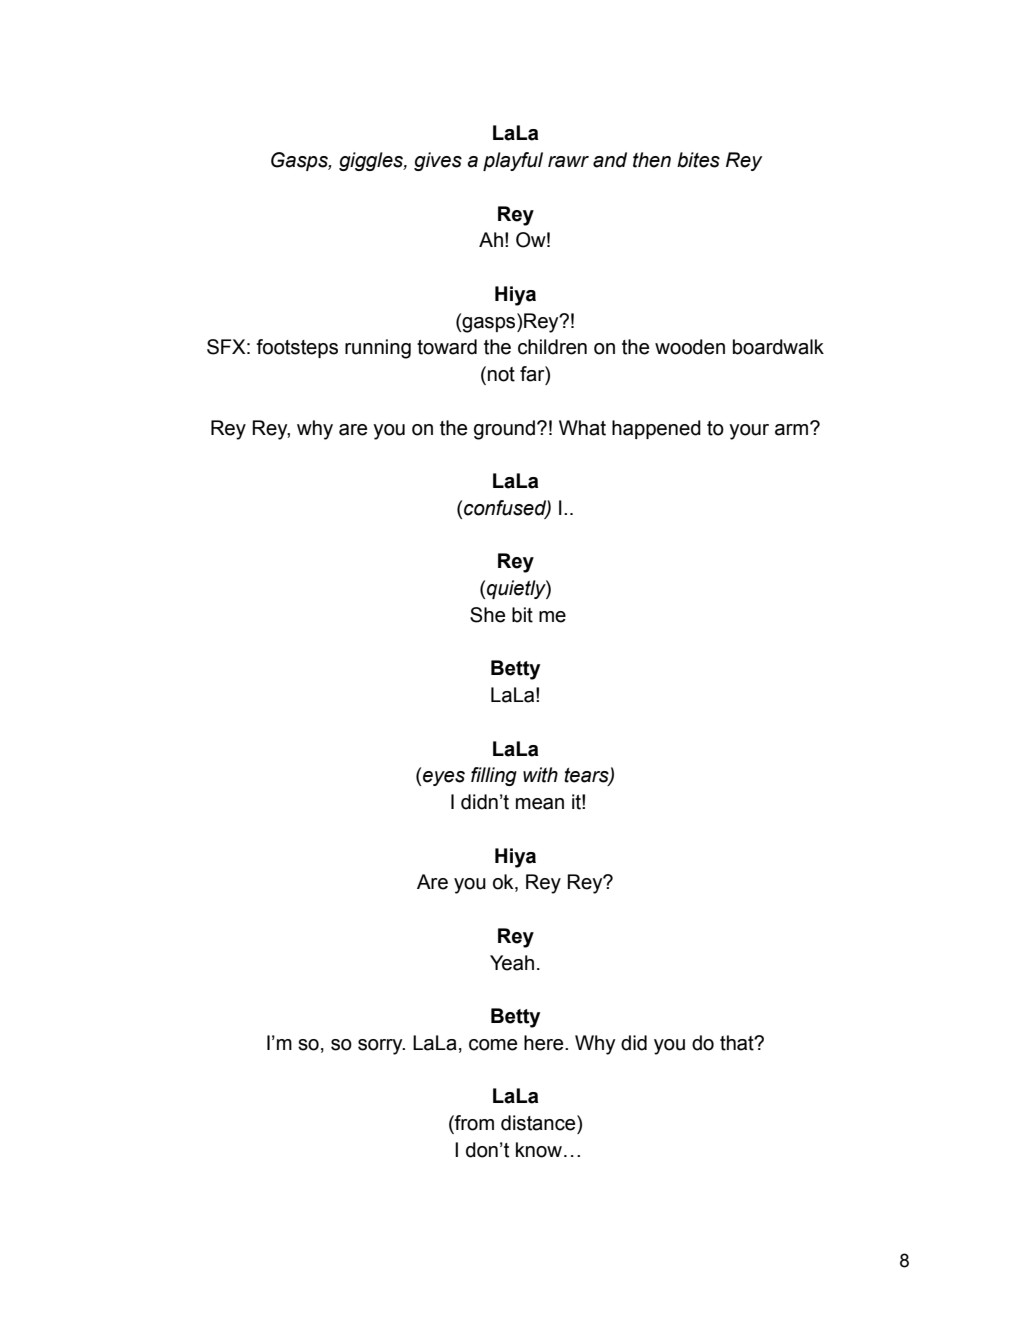 The width and height of the document is (1031, 1335). Describe the element at coordinates (539, 1150) in the document. I see `know` at that location.
